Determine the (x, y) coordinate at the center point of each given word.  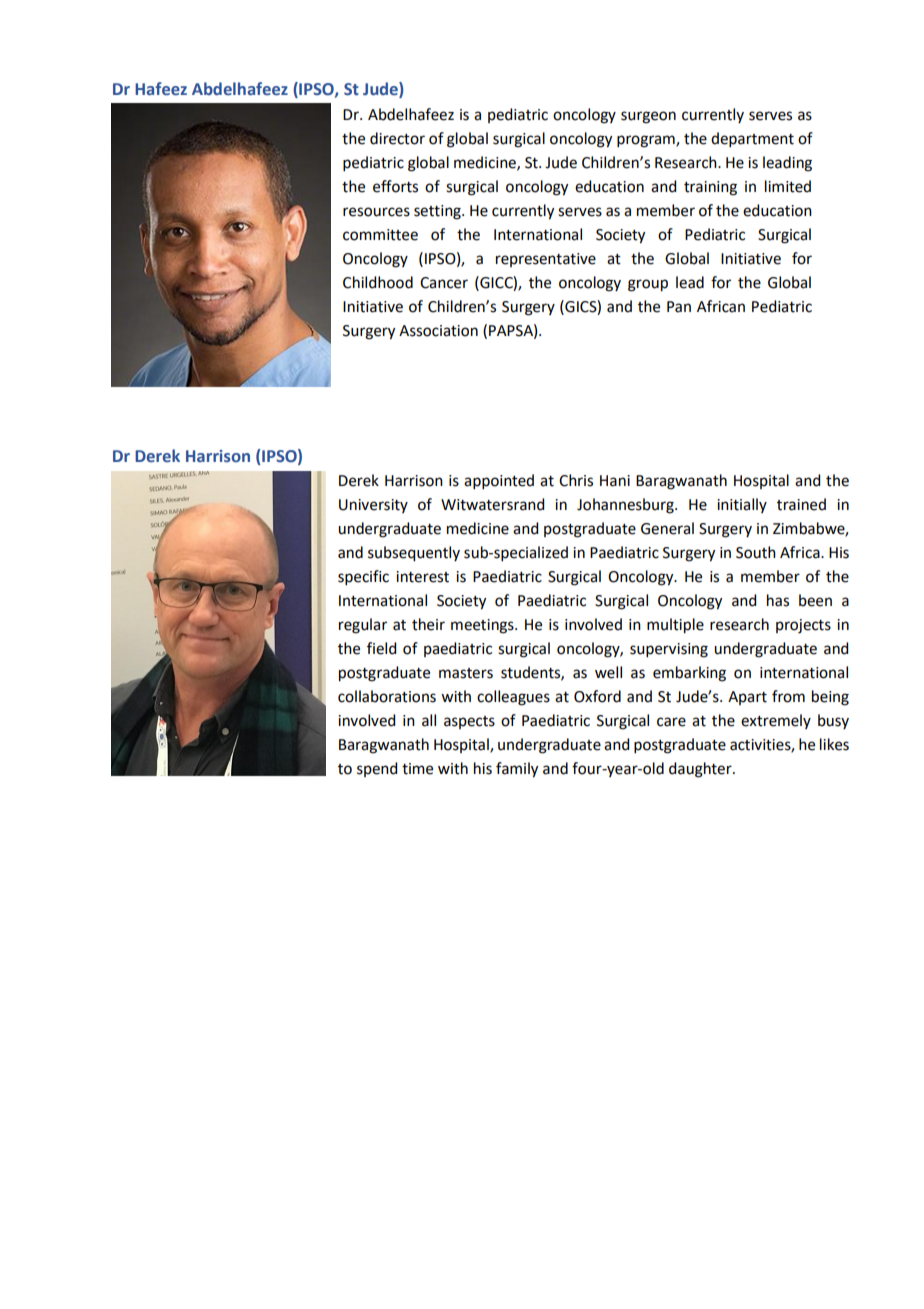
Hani (615, 481)
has (778, 600)
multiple (675, 626)
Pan (679, 307)
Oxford (597, 696)
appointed (499, 481)
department (752, 139)
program (647, 141)
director (397, 138)
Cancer (444, 283)
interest (422, 577)
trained (801, 504)
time (417, 769)
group (648, 285)
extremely (776, 721)
